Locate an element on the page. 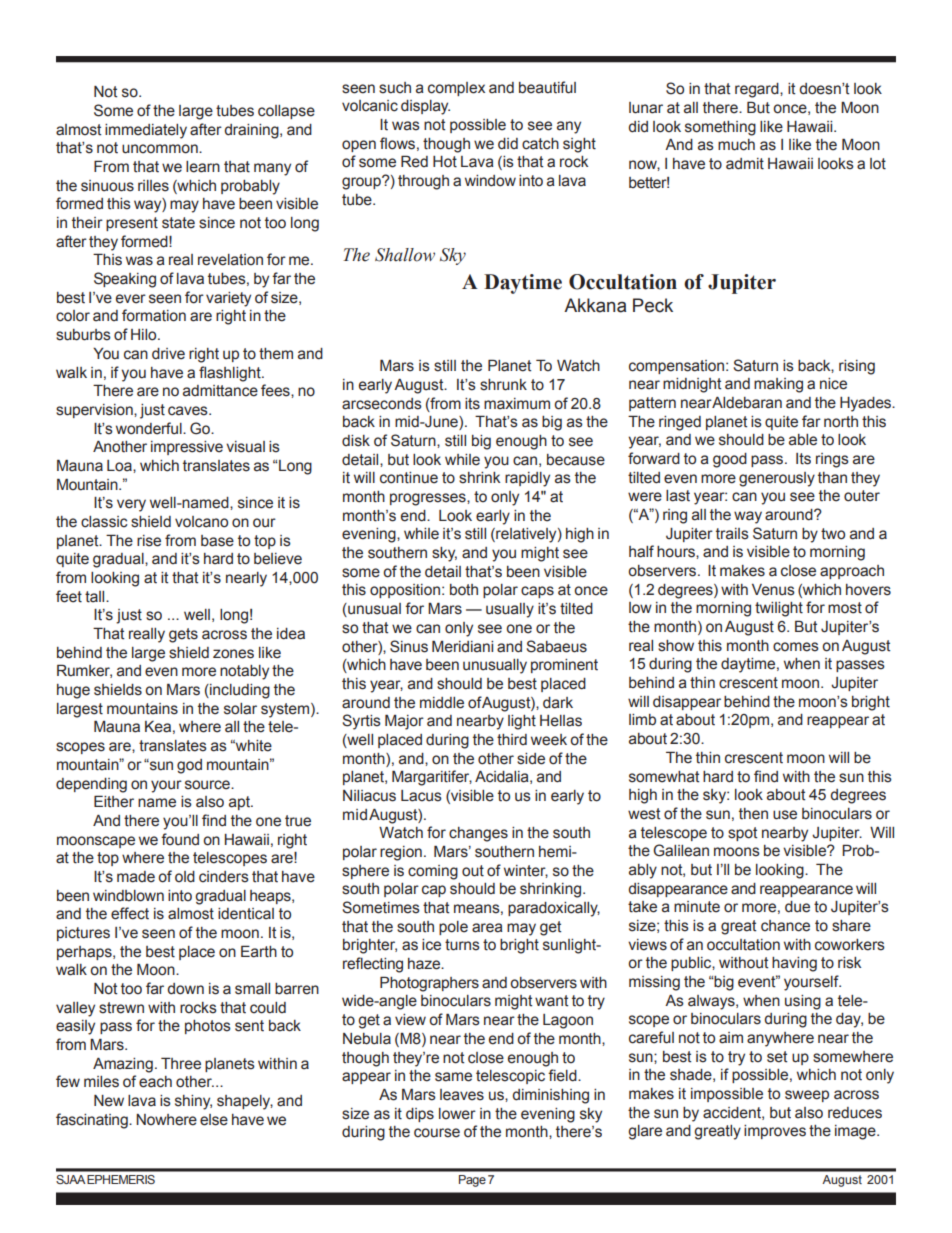 This image has height=1233, width=952. immediately is located at coordinates (146, 131).
